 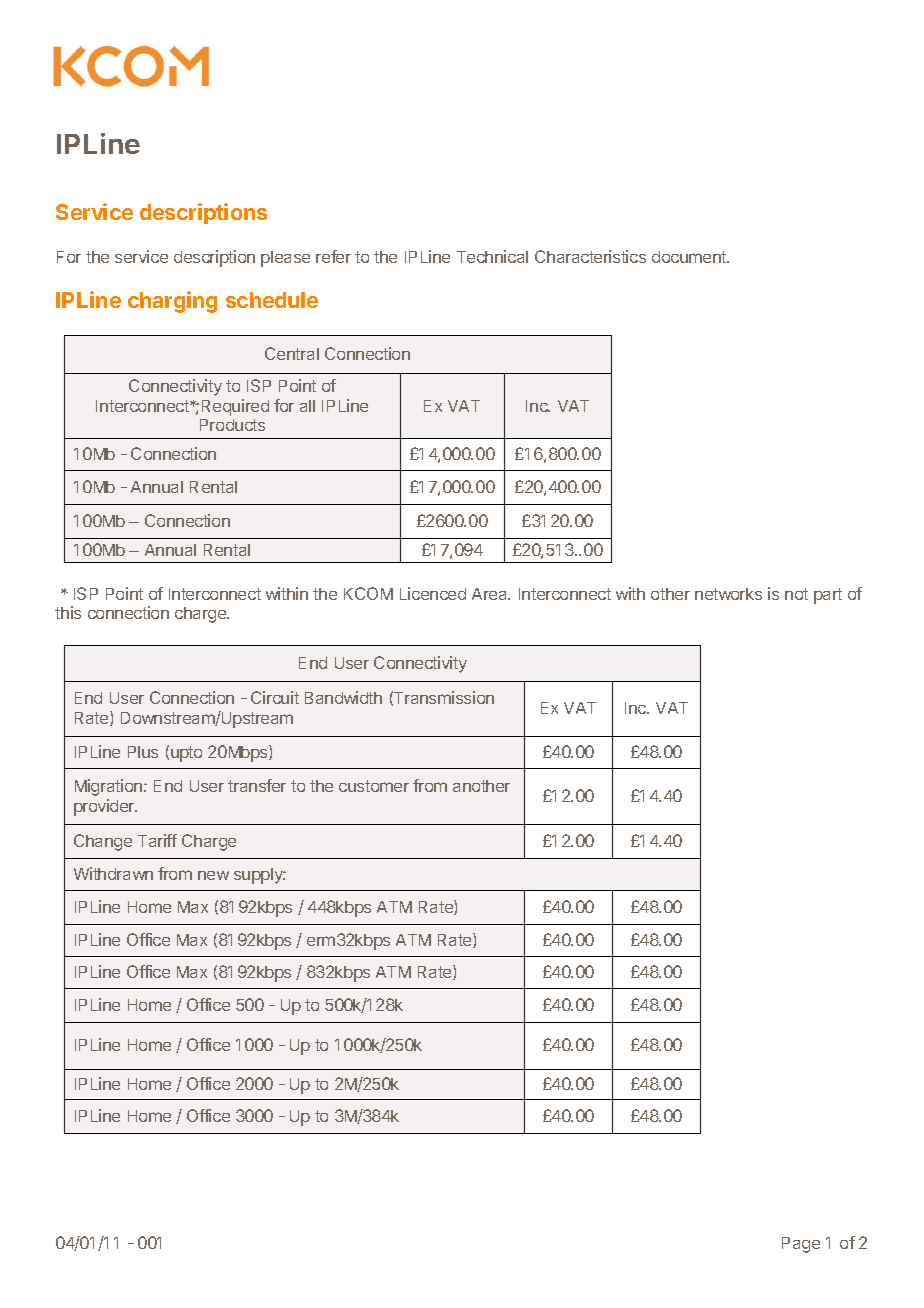 I want to click on Licenced, so click(x=433, y=593).
